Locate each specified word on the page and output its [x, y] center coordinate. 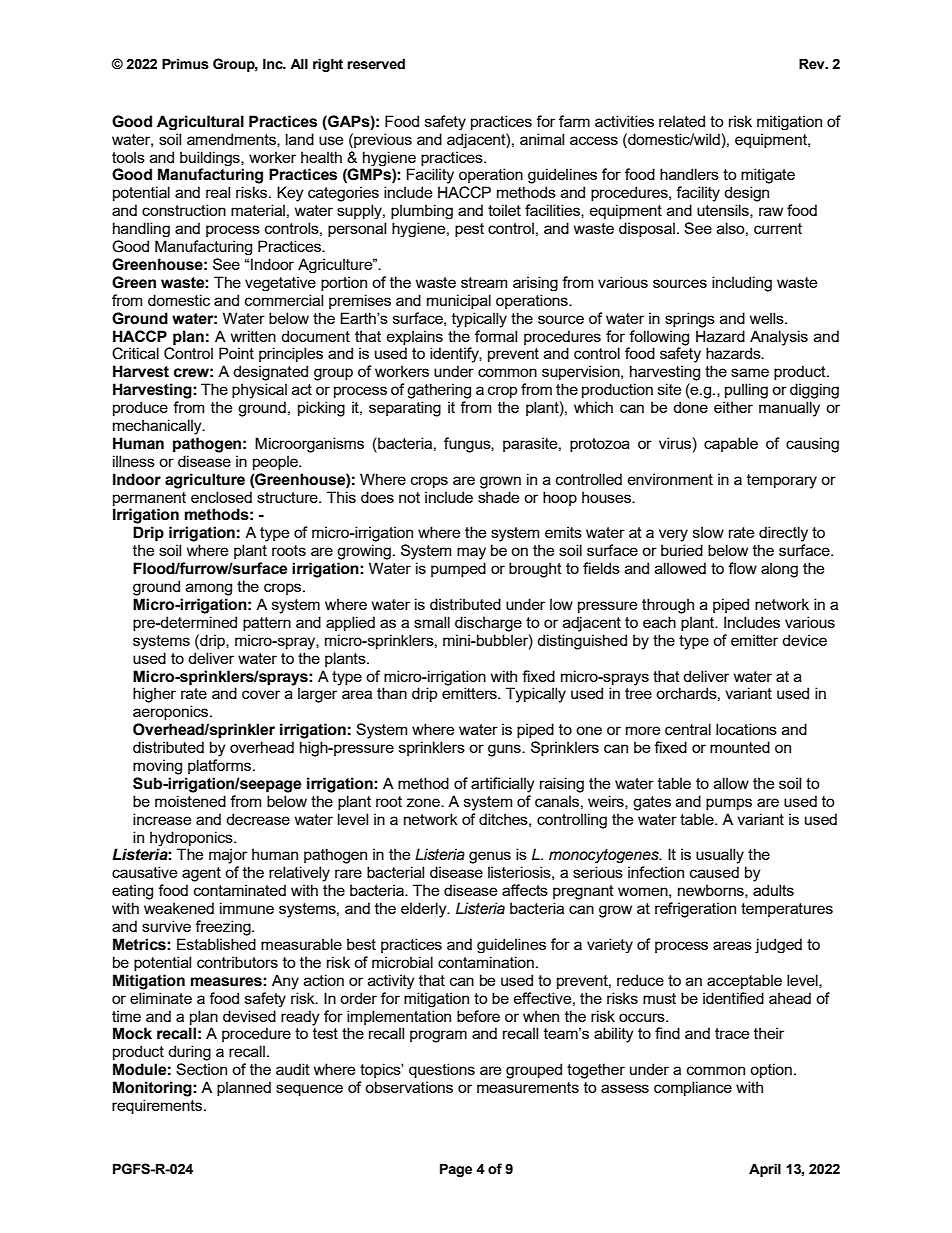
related [682, 121]
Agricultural [200, 122]
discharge [488, 624]
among [209, 589]
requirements [158, 1106]
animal [542, 139]
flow [742, 568]
